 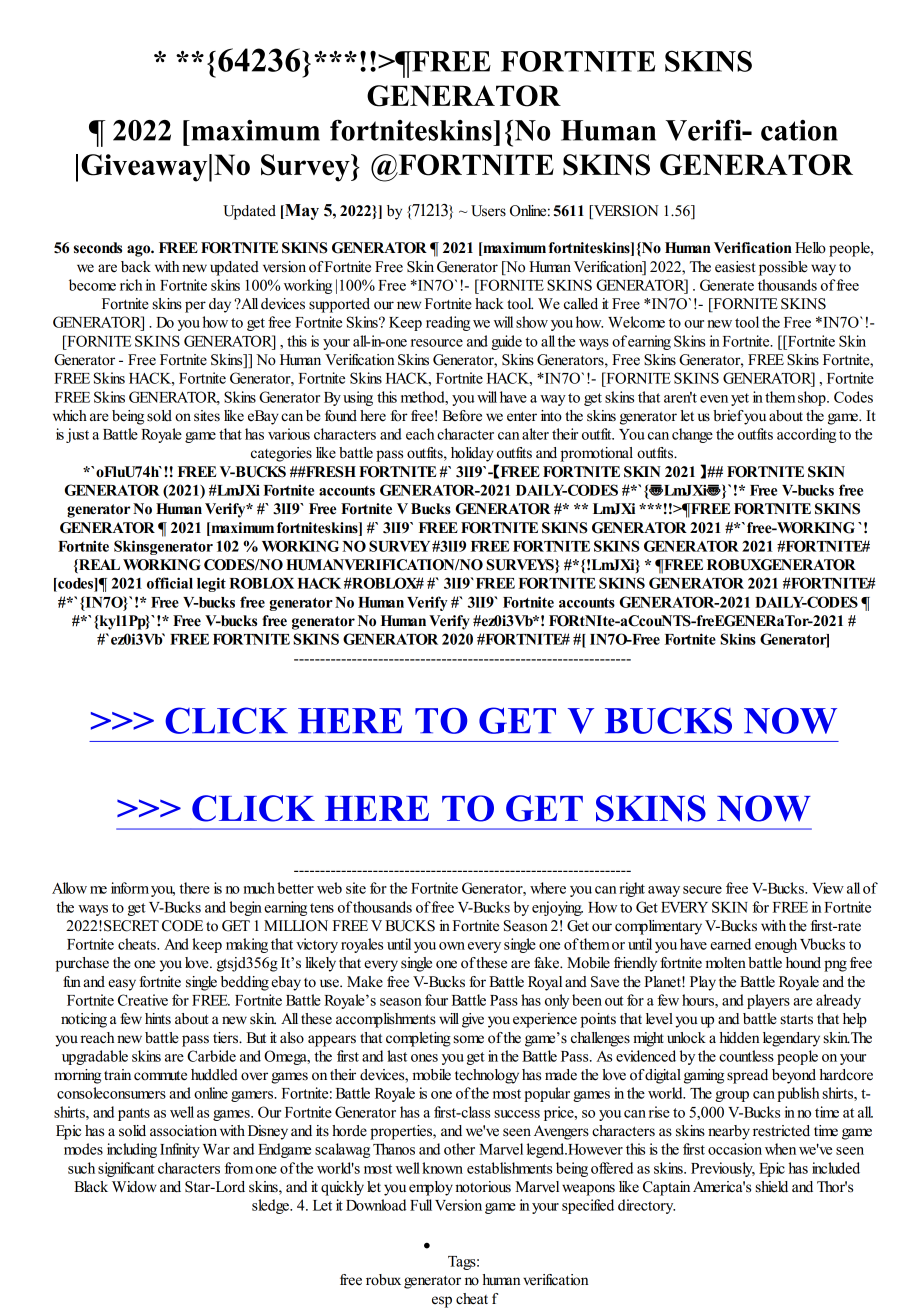 I want to click on Widow, so click(x=134, y=1187).
